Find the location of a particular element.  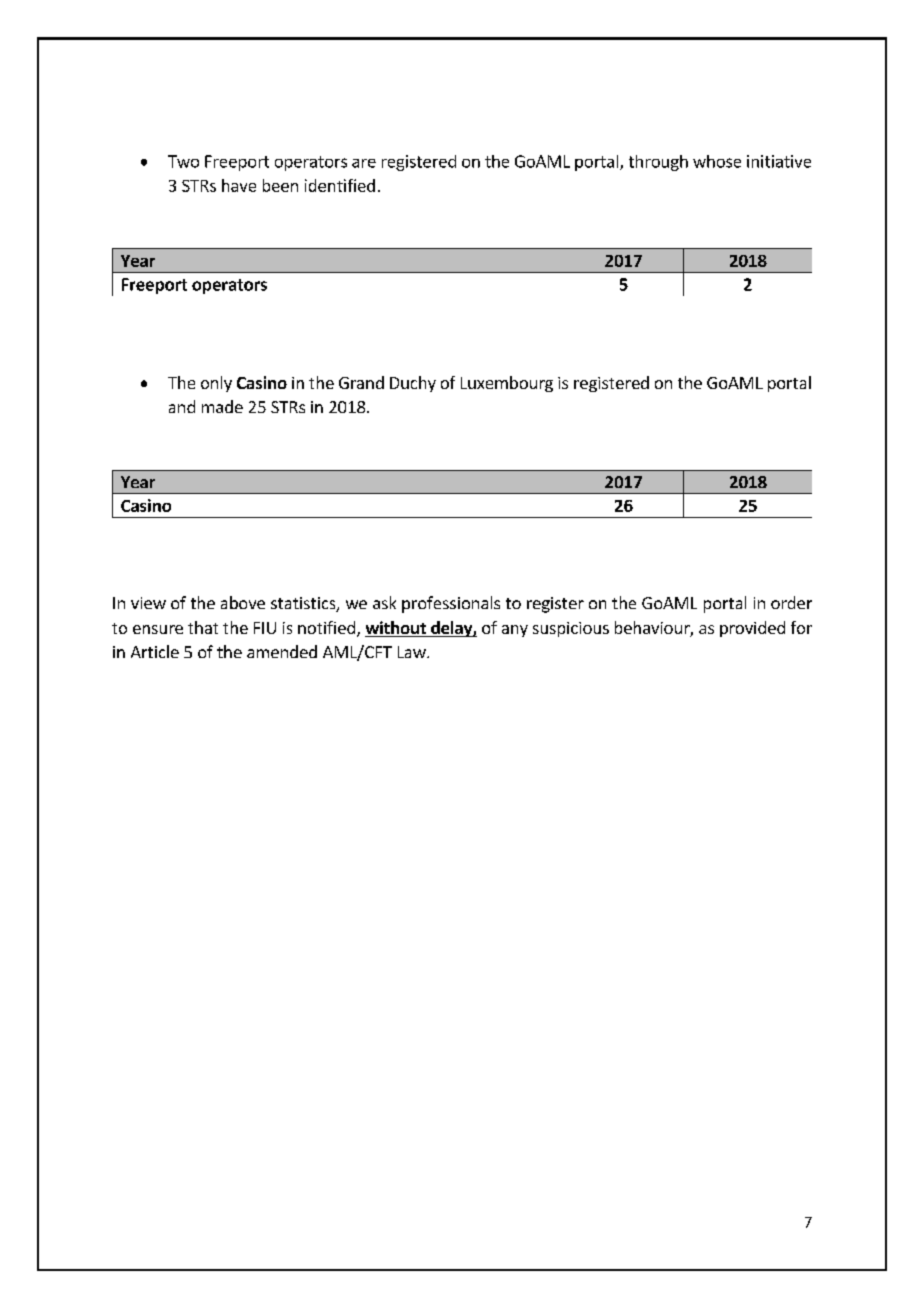

provided is located at coordinates (752, 629).
